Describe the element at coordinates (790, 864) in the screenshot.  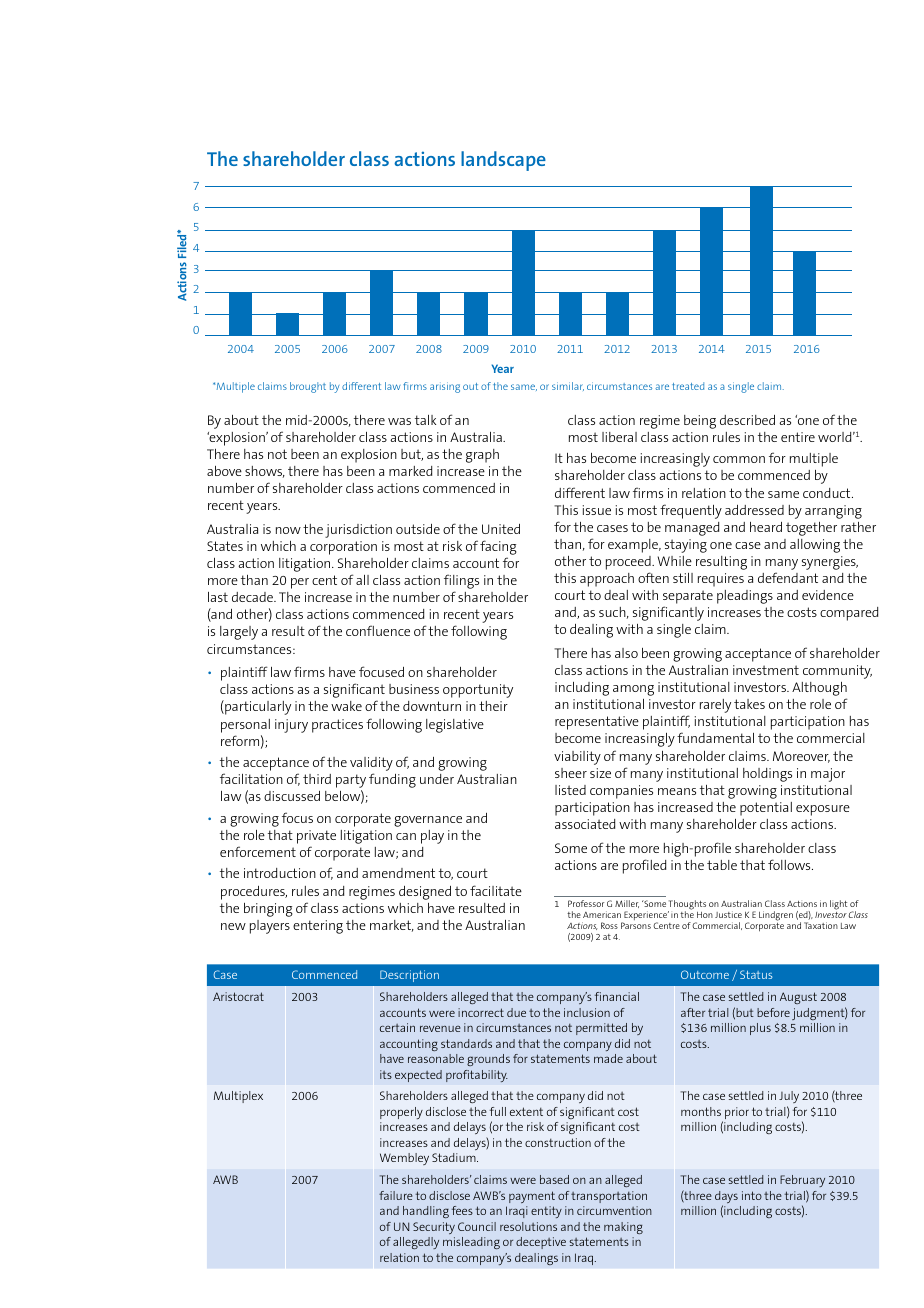
I see `follows` at that location.
